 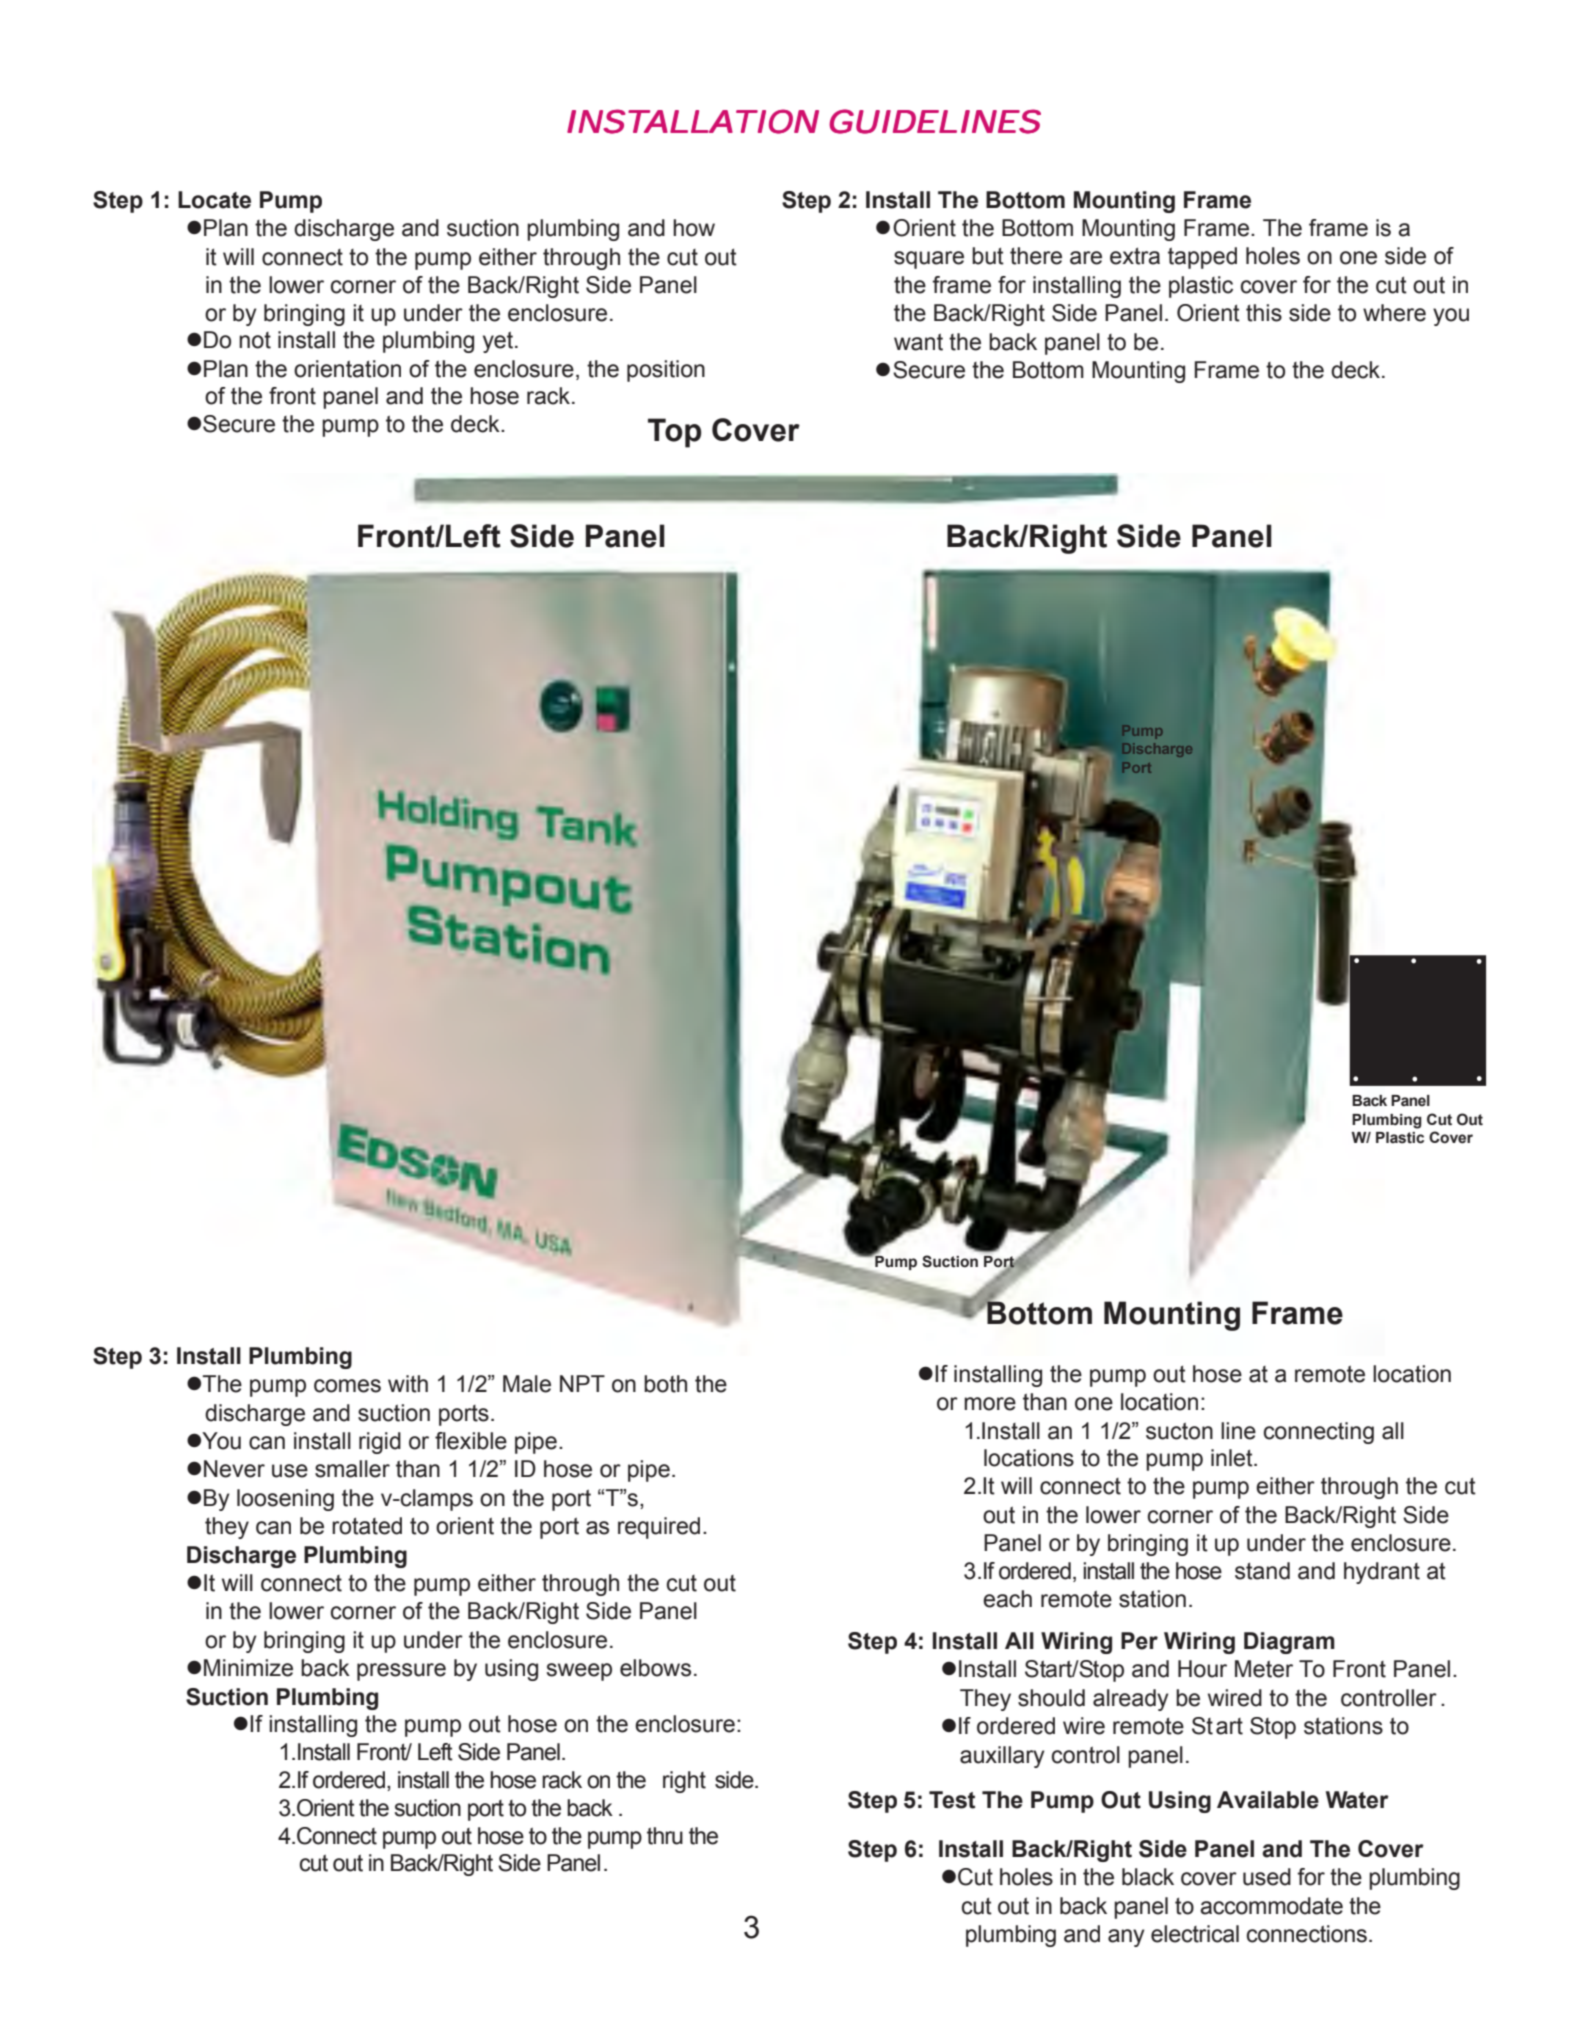 I want to click on both, so click(x=665, y=1384).
